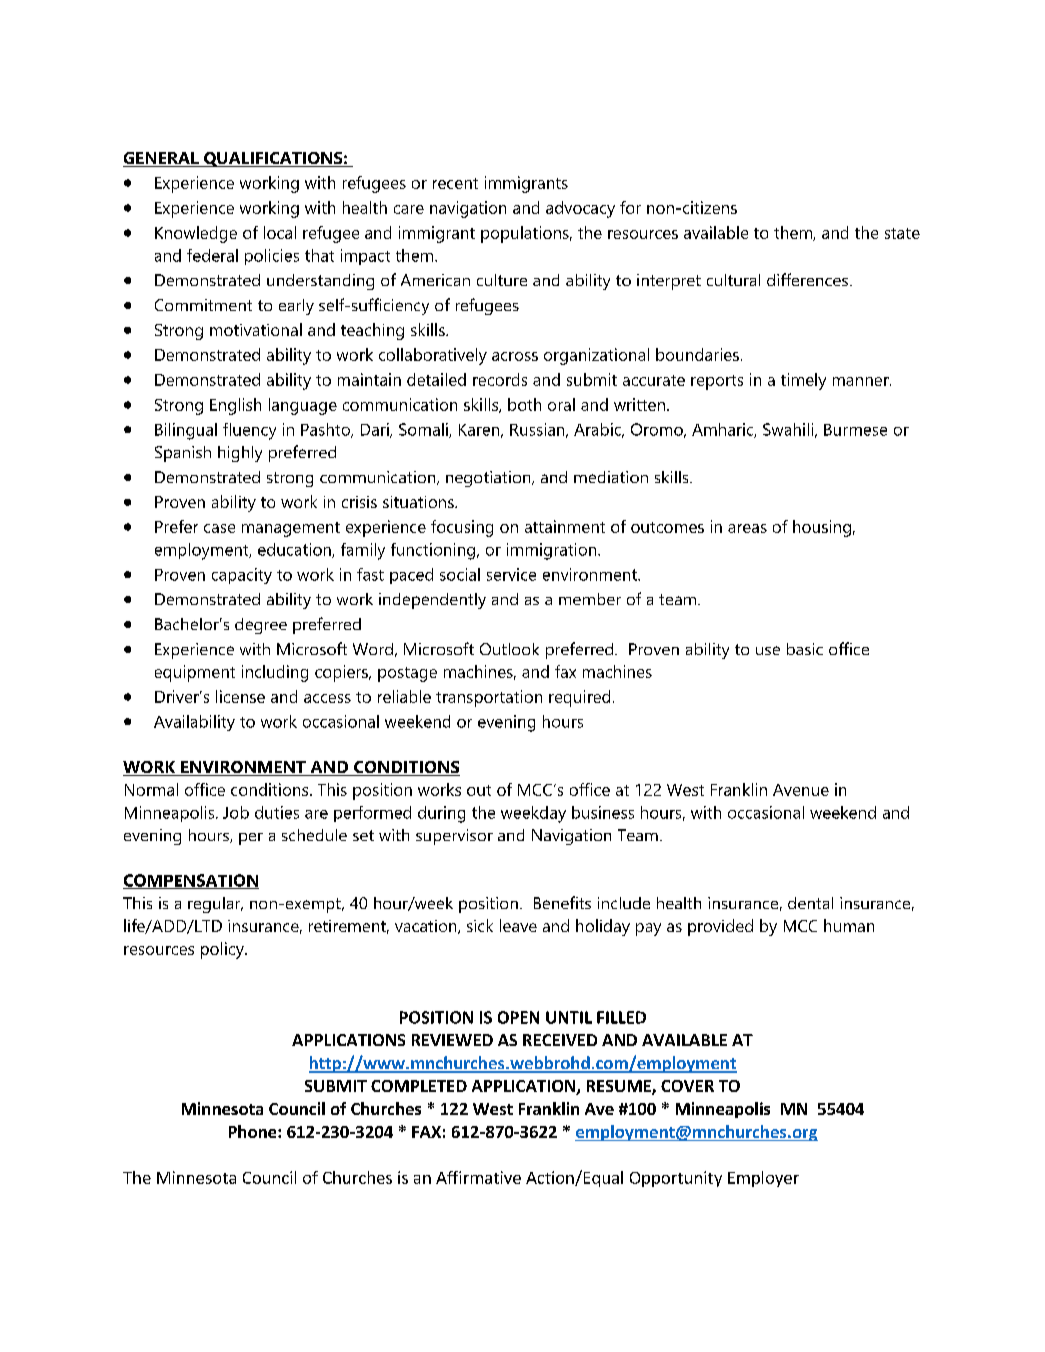  Describe the element at coordinates (580, 209) in the page. I see `advocacy` at that location.
